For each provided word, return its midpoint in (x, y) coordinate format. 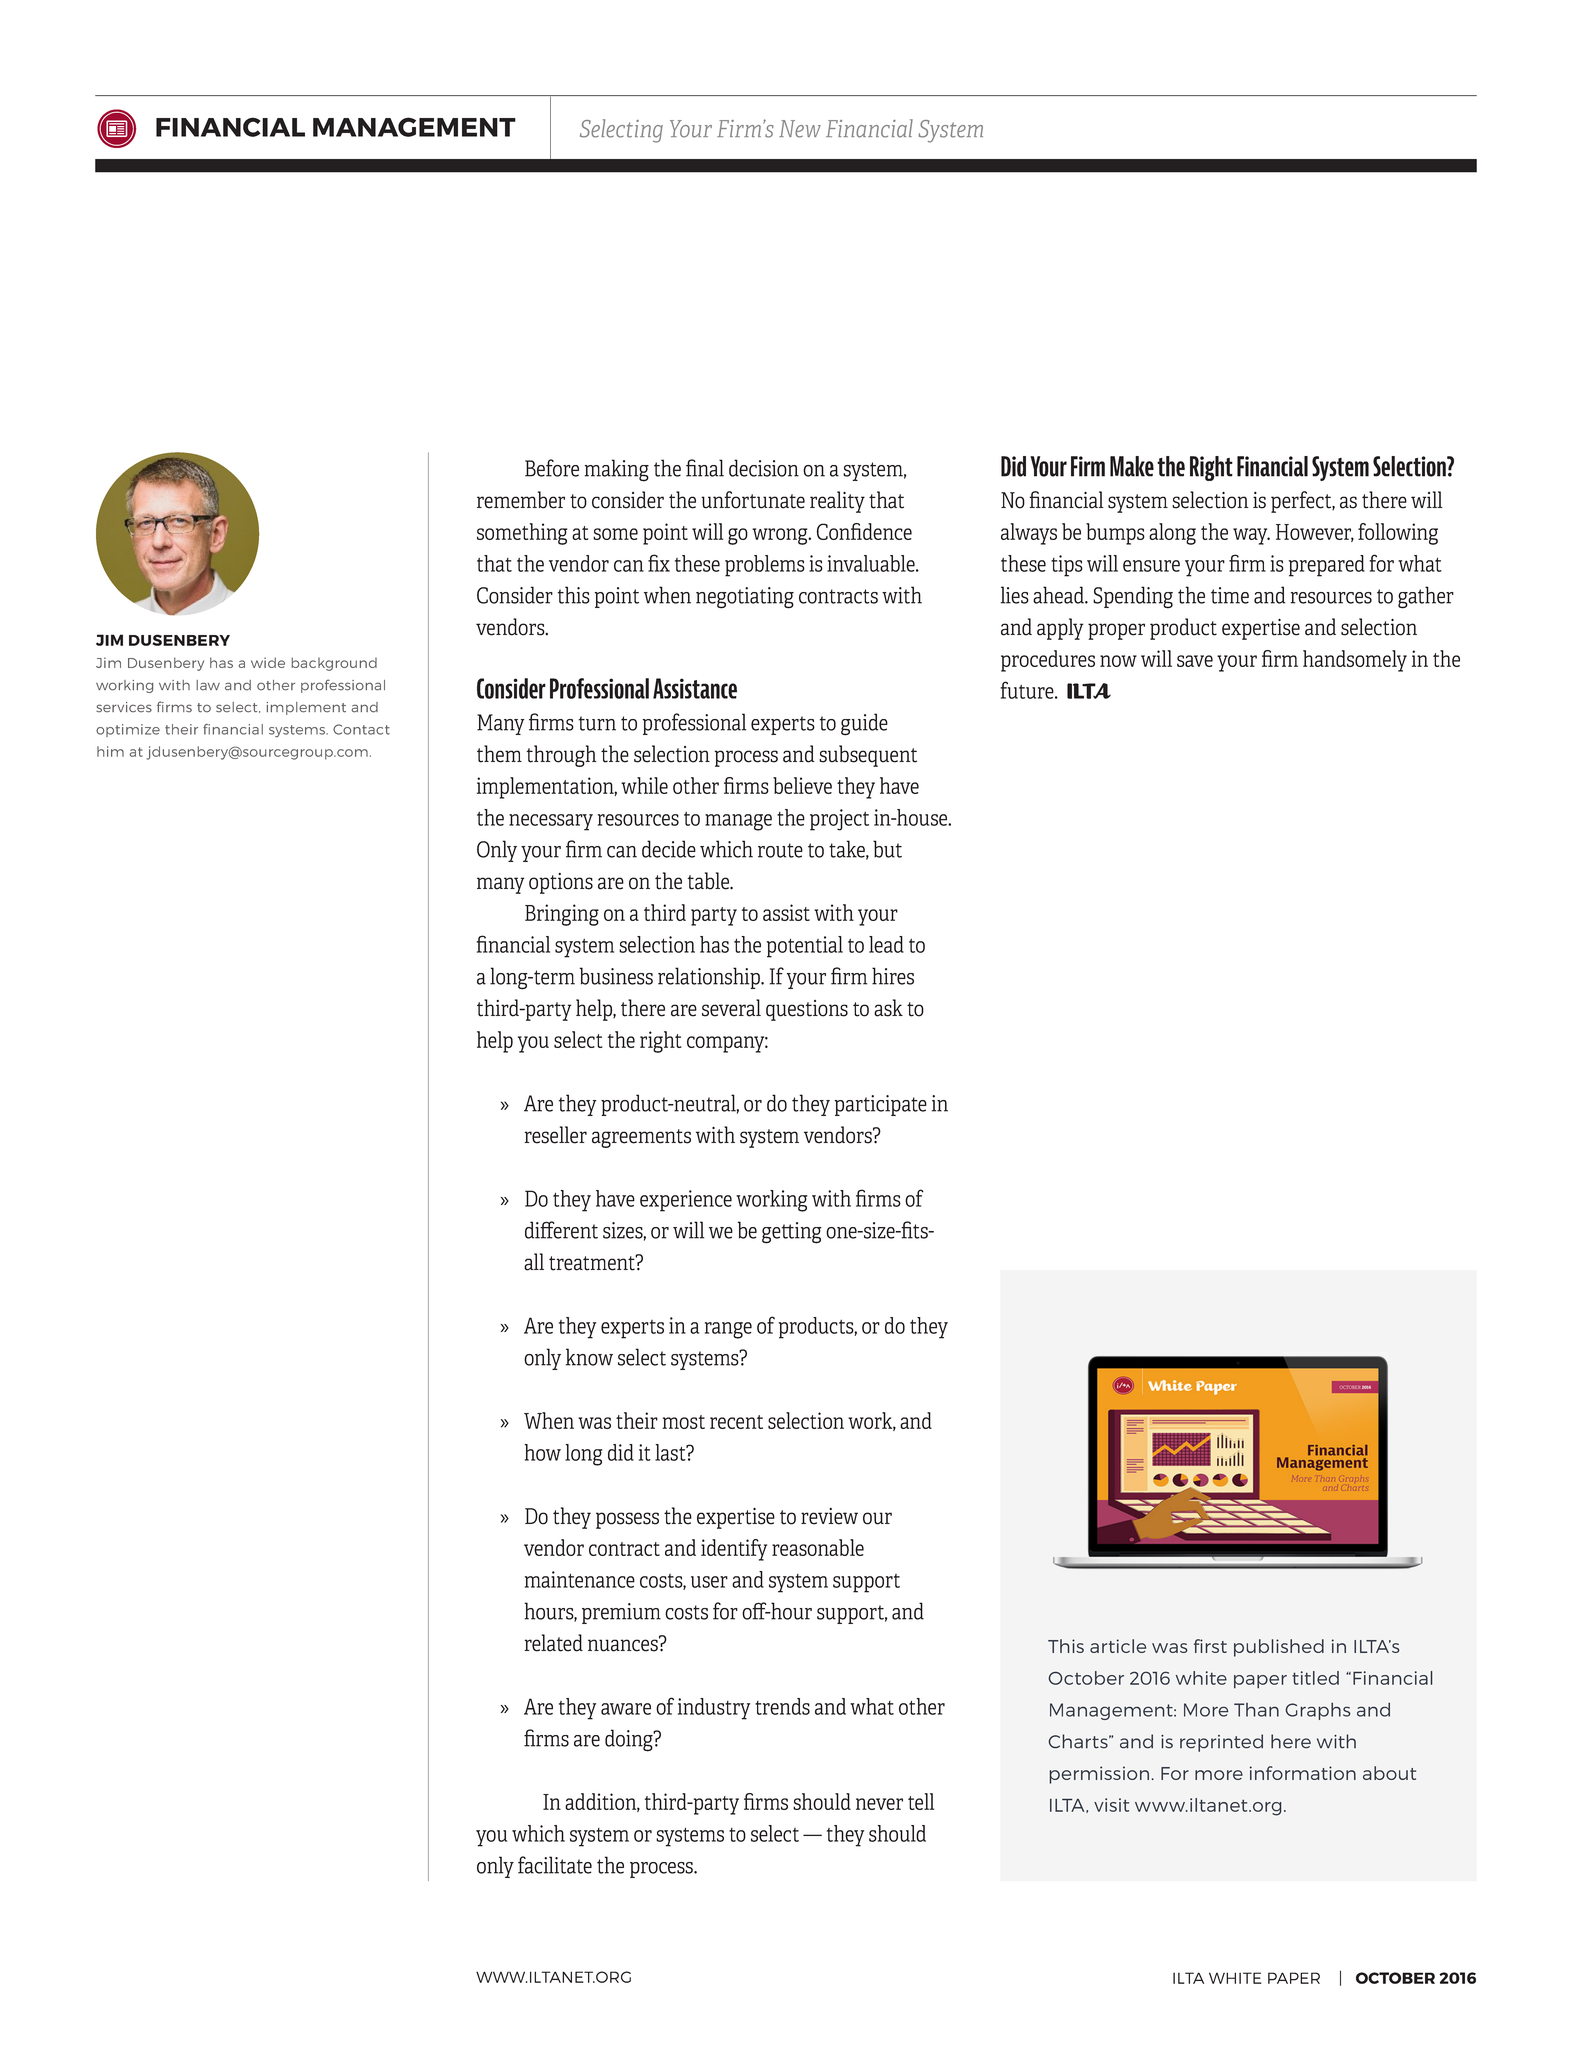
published (1279, 1648)
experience (686, 1201)
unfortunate (753, 500)
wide (268, 662)
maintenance (580, 1579)
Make (1132, 466)
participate (880, 1105)
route (780, 850)
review (829, 1516)
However (1315, 533)
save (1195, 661)
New (800, 129)
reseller (555, 1135)
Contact (361, 729)
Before (552, 468)
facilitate (555, 1865)
